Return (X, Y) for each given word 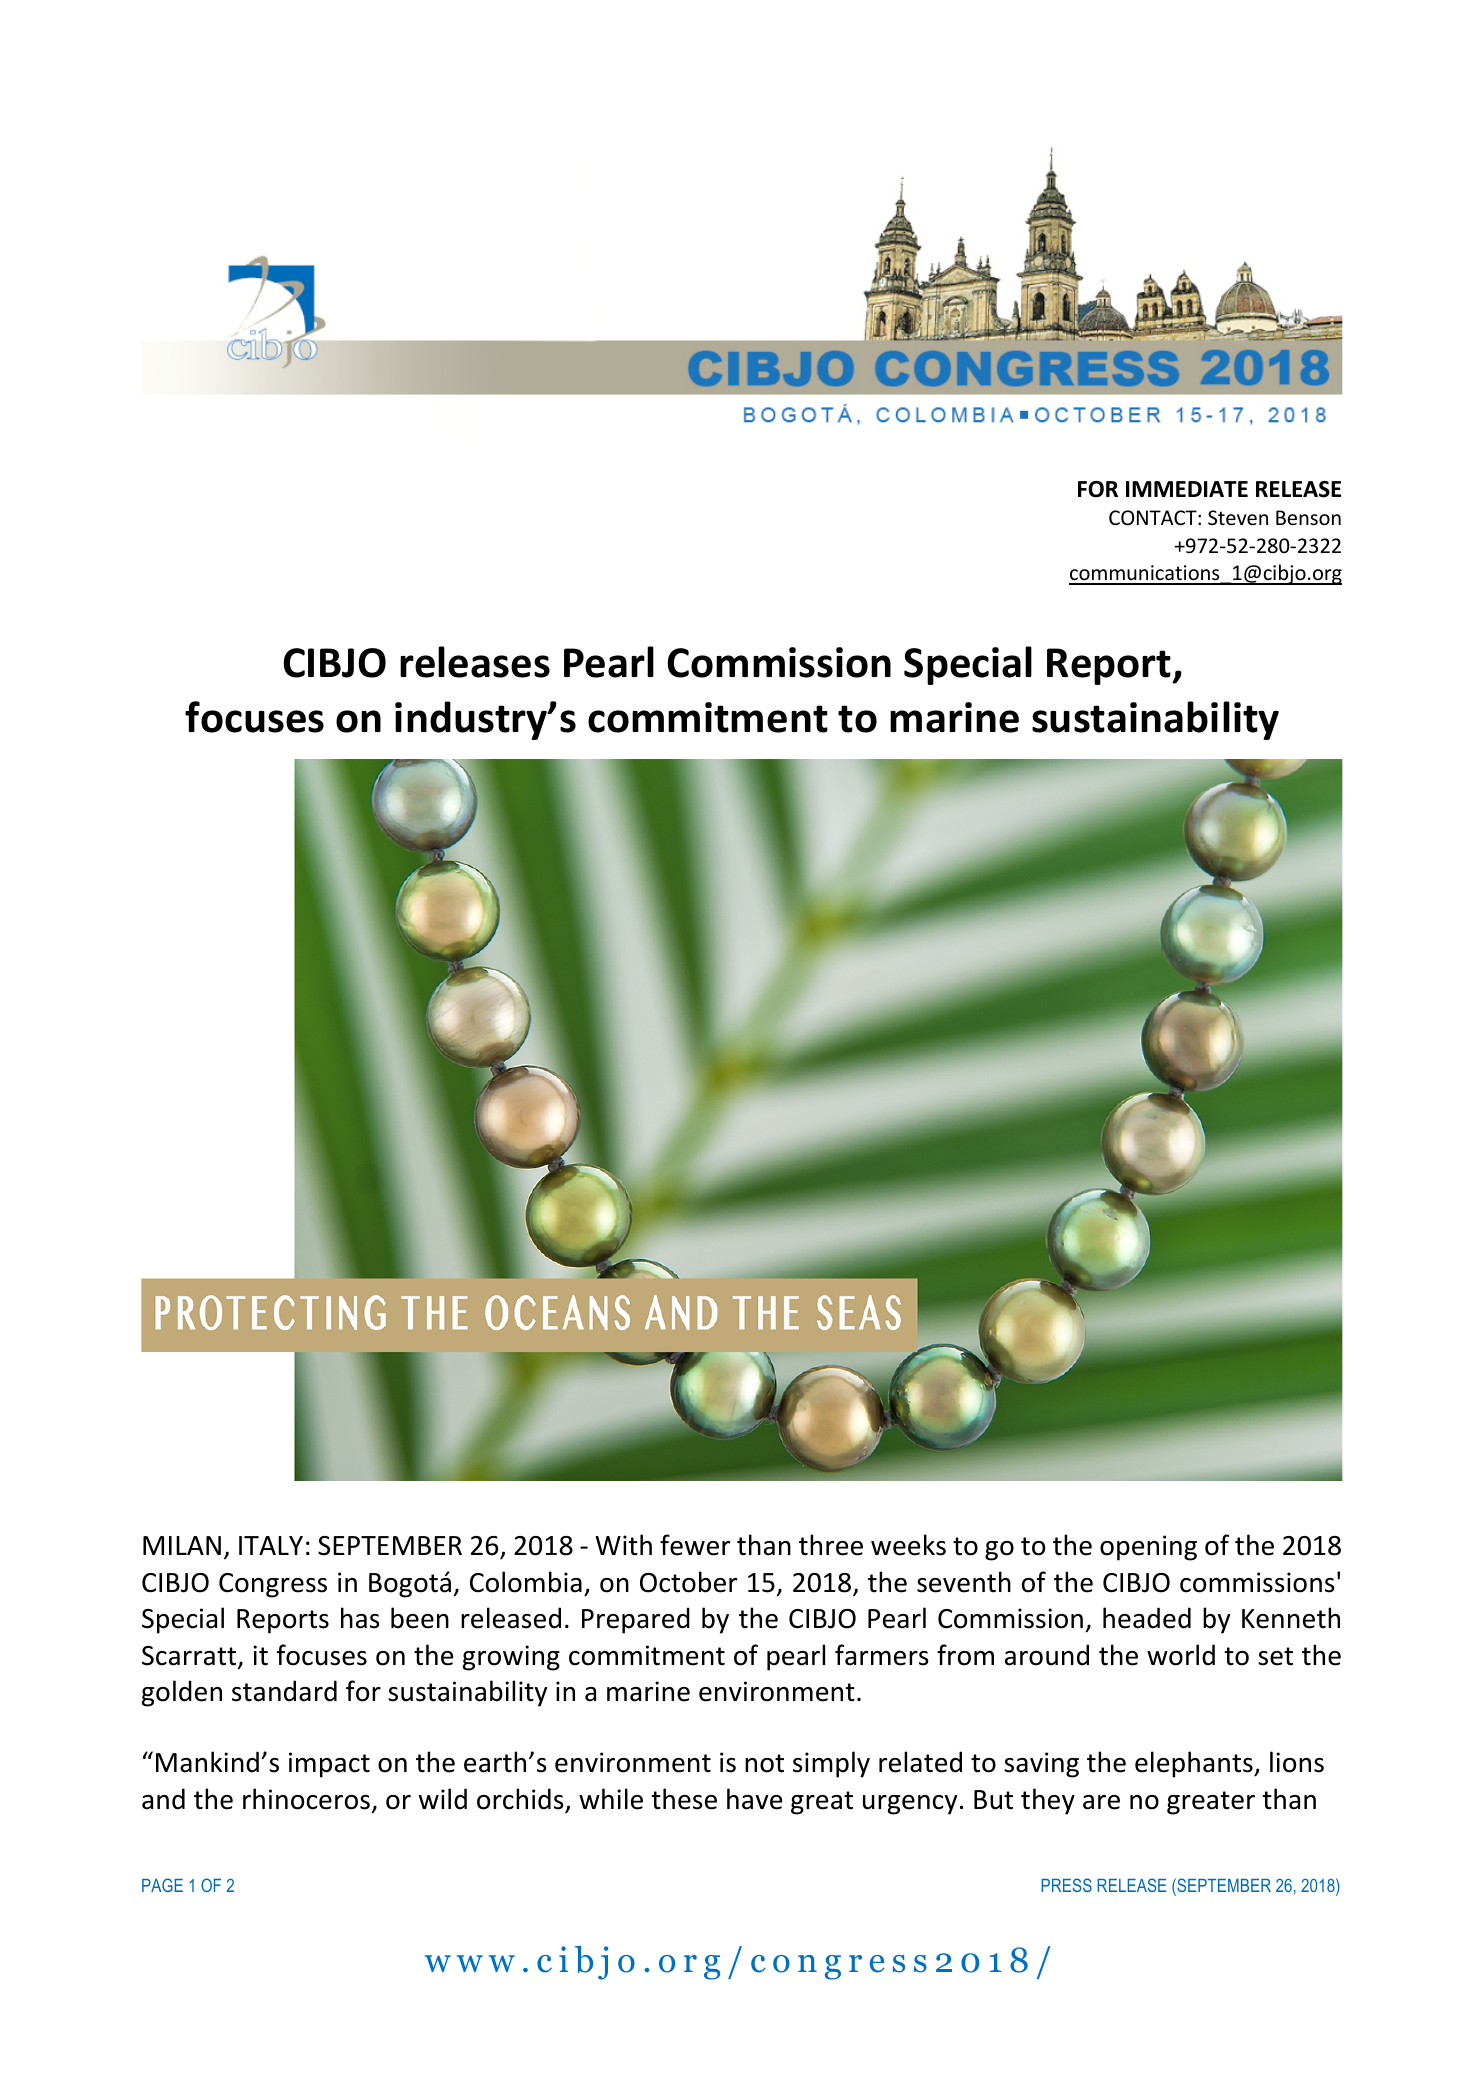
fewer (695, 1545)
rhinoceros (306, 1799)
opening (1148, 1548)
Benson (1308, 518)
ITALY (271, 1545)
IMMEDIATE (1187, 489)
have (754, 1799)
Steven (1238, 518)
